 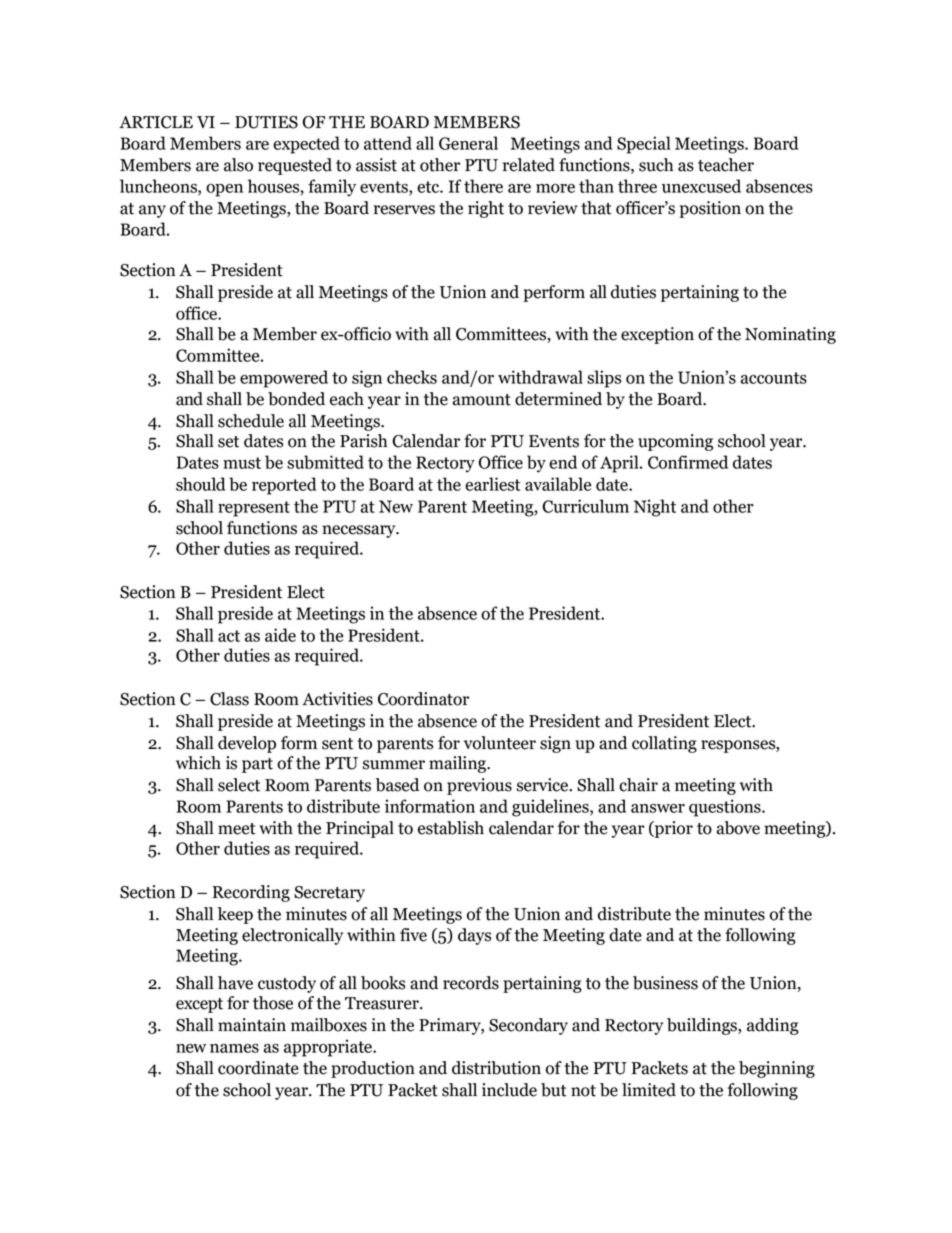 What do you see at coordinates (234, 1048) in the page?
I see `names` at bounding box center [234, 1048].
